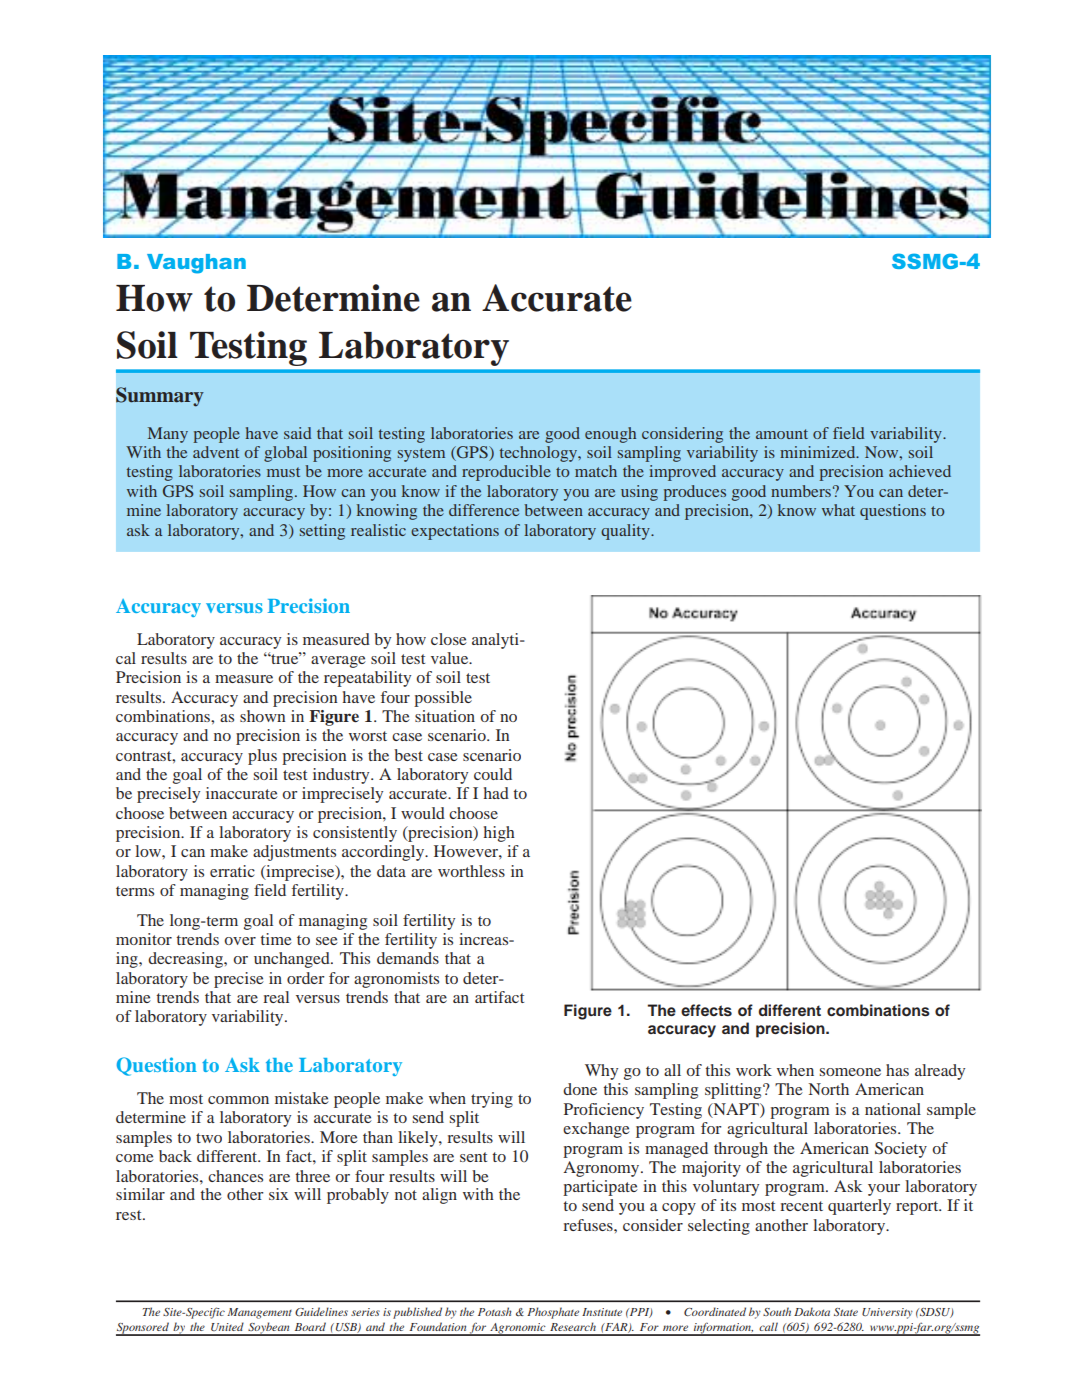 Image resolution: width=1075 pixels, height=1392 pixels. I want to click on Vaughan, so click(196, 264).
